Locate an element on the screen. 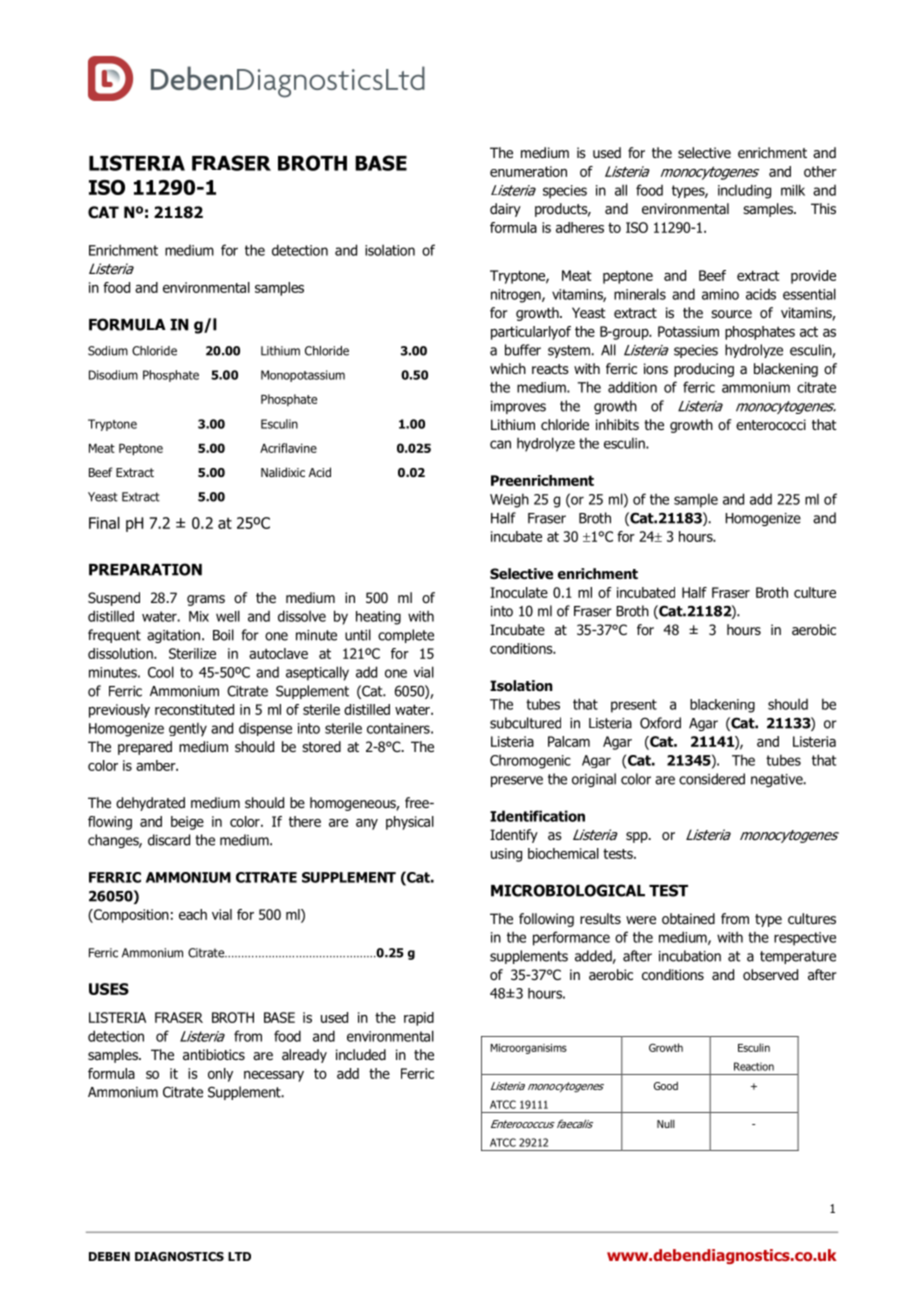 This screenshot has width=924, height=1308. Good is located at coordinates (666, 1086).
